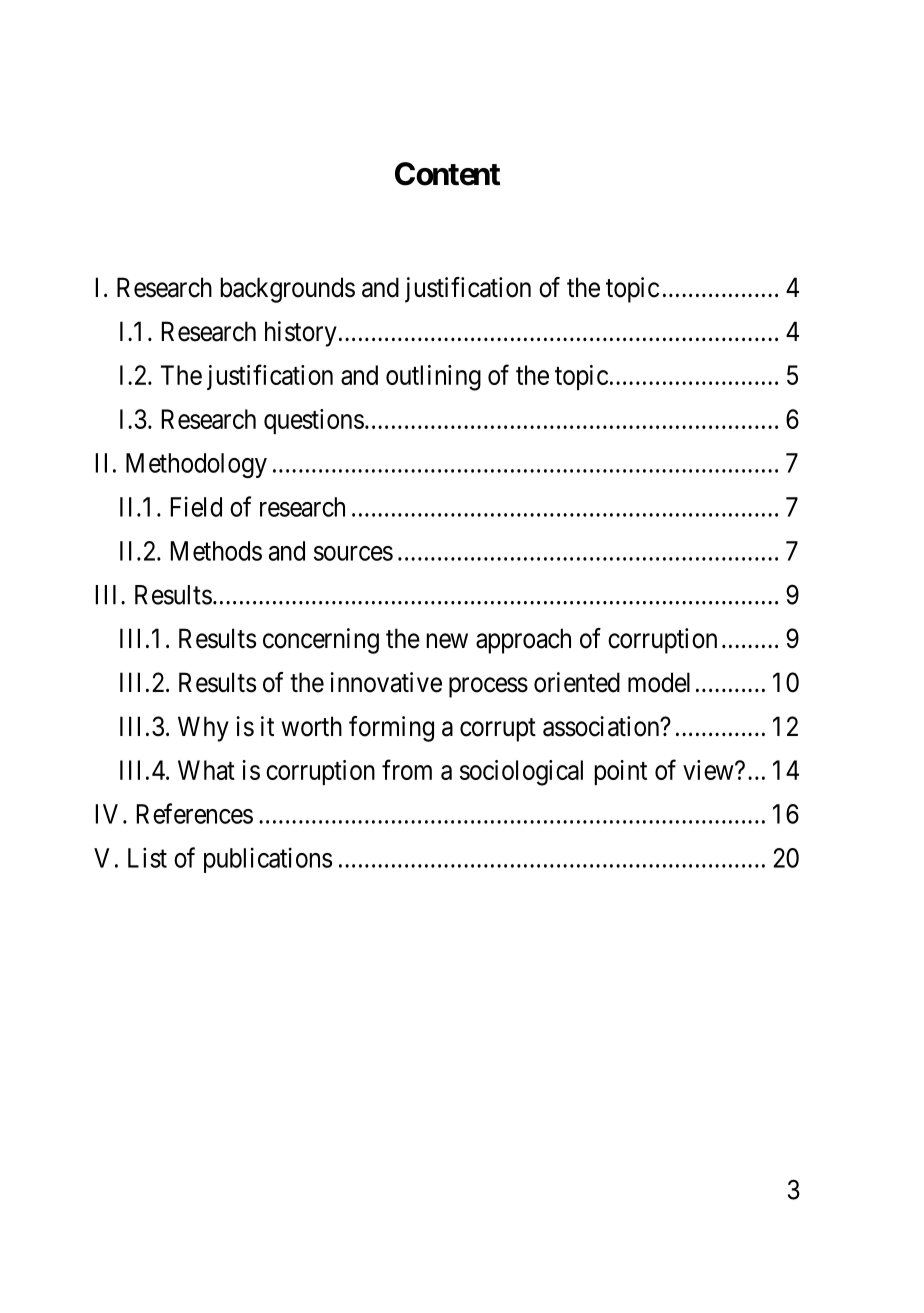 This screenshot has width=924, height=1313. I want to click on Why, so click(203, 729).
